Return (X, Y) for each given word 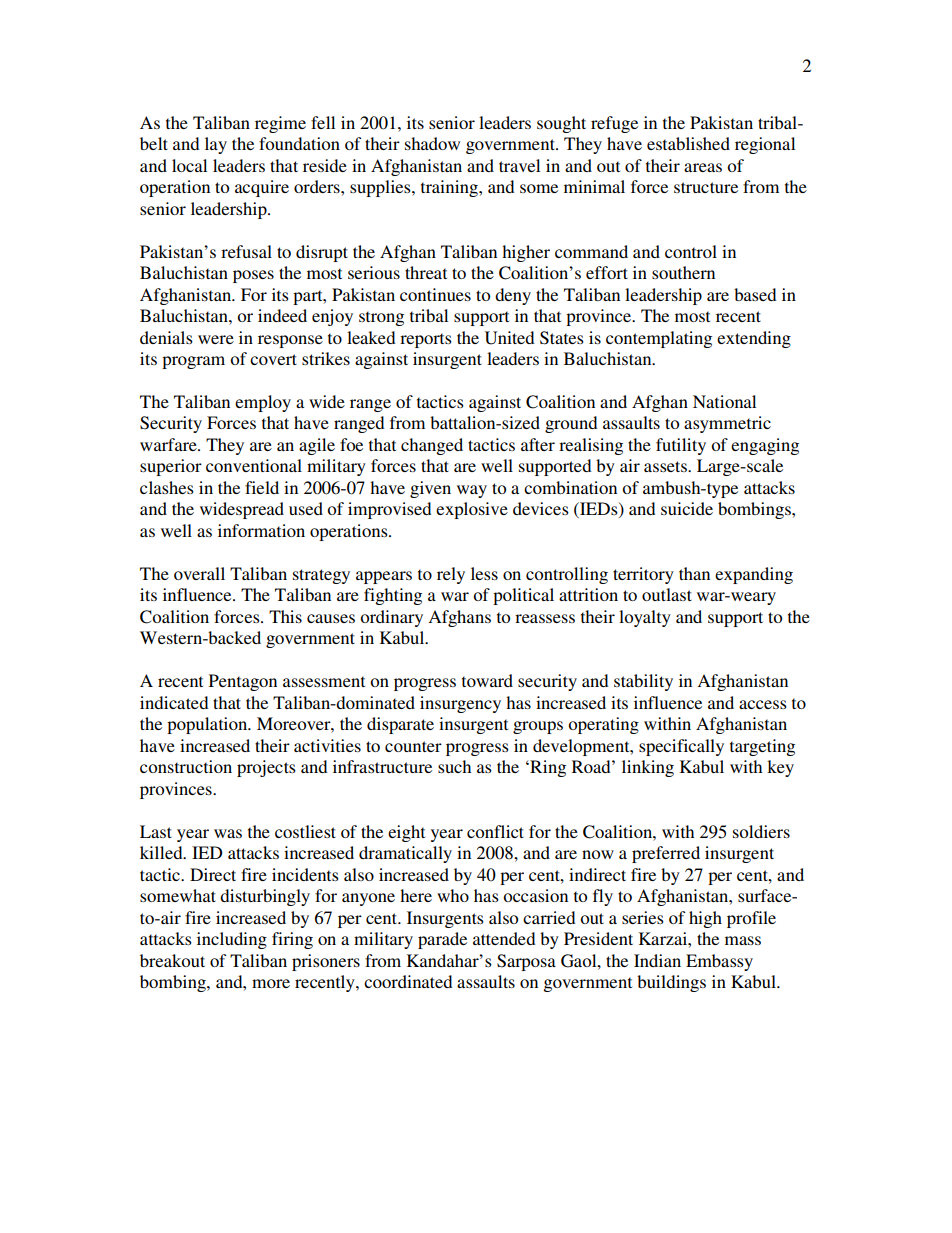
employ (263, 403)
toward (487, 680)
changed (432, 446)
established (688, 143)
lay (216, 145)
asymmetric (727, 424)
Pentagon (243, 682)
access (763, 704)
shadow (432, 143)
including (232, 940)
